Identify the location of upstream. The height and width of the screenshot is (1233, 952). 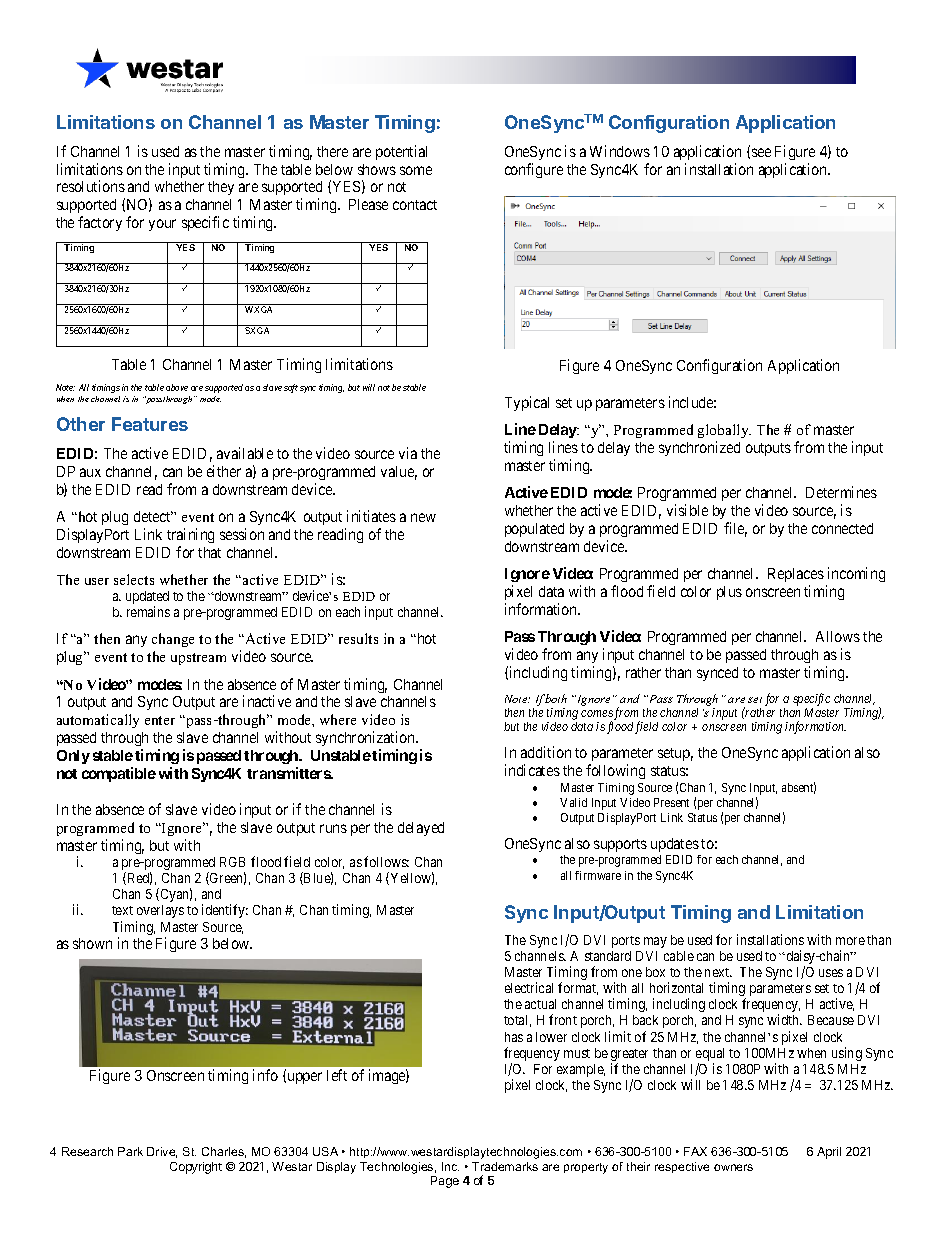
(198, 659).
